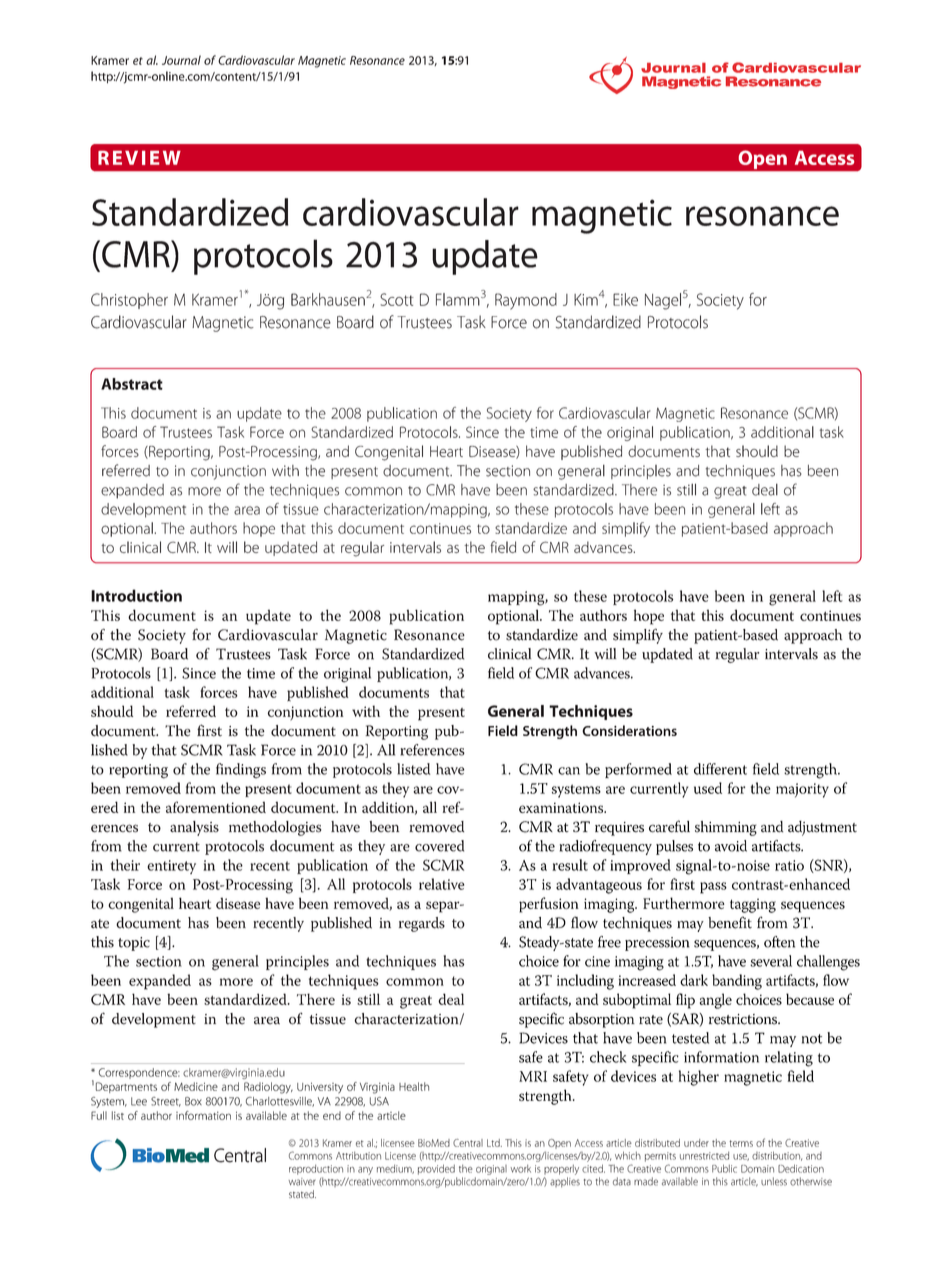 The height and width of the page is (1270, 952). I want to click on Box, so click(193, 1101).
